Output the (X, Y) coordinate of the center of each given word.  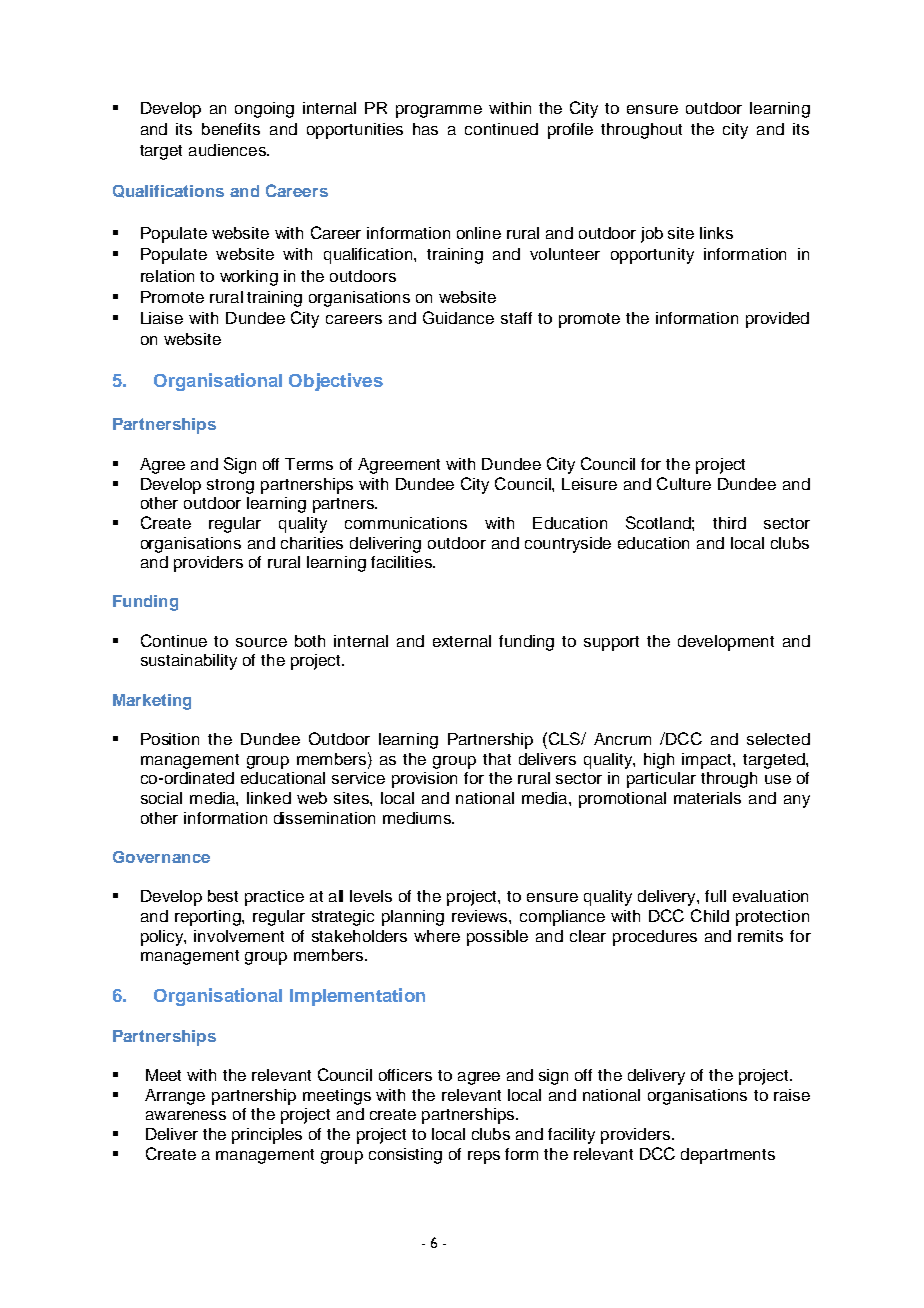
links (716, 233)
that (497, 759)
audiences (228, 150)
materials (707, 798)
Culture (684, 483)
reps (484, 1157)
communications (406, 523)
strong (230, 486)
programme (439, 111)
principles (267, 1136)
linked (269, 798)
